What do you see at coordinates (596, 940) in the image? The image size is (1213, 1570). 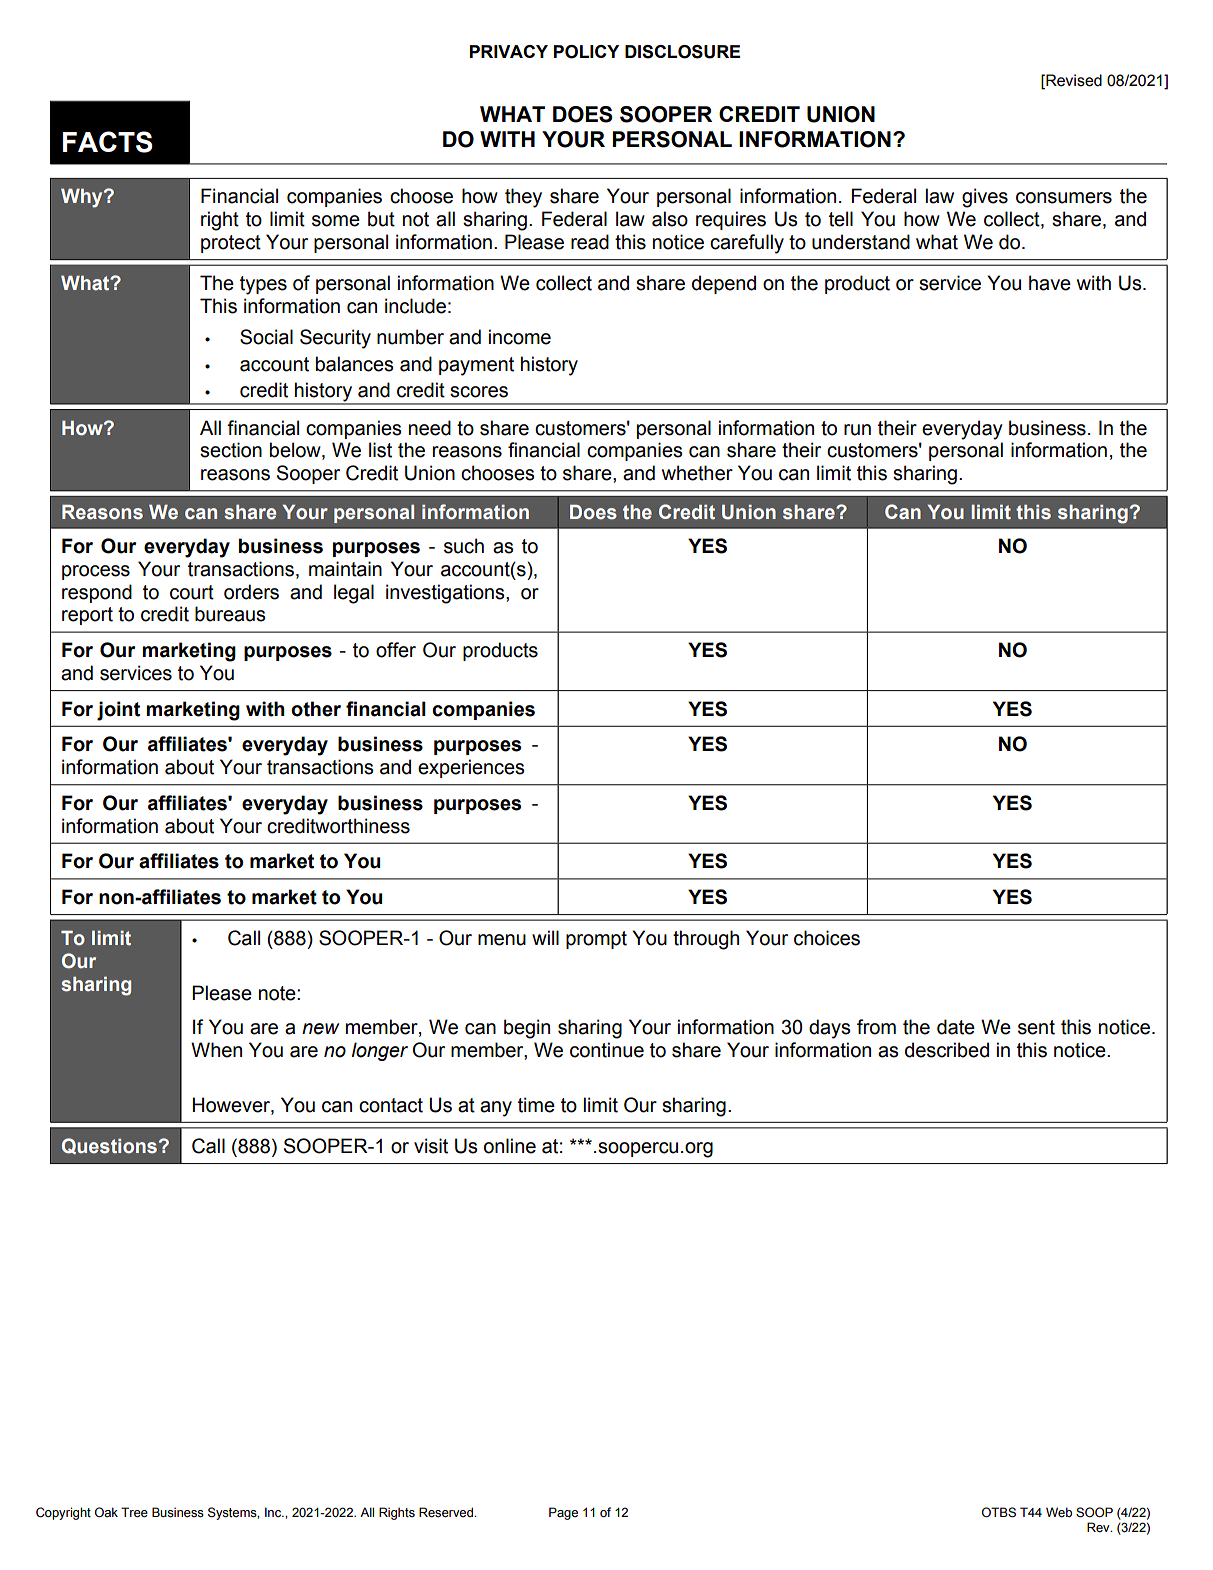 I see `prompt` at bounding box center [596, 940].
